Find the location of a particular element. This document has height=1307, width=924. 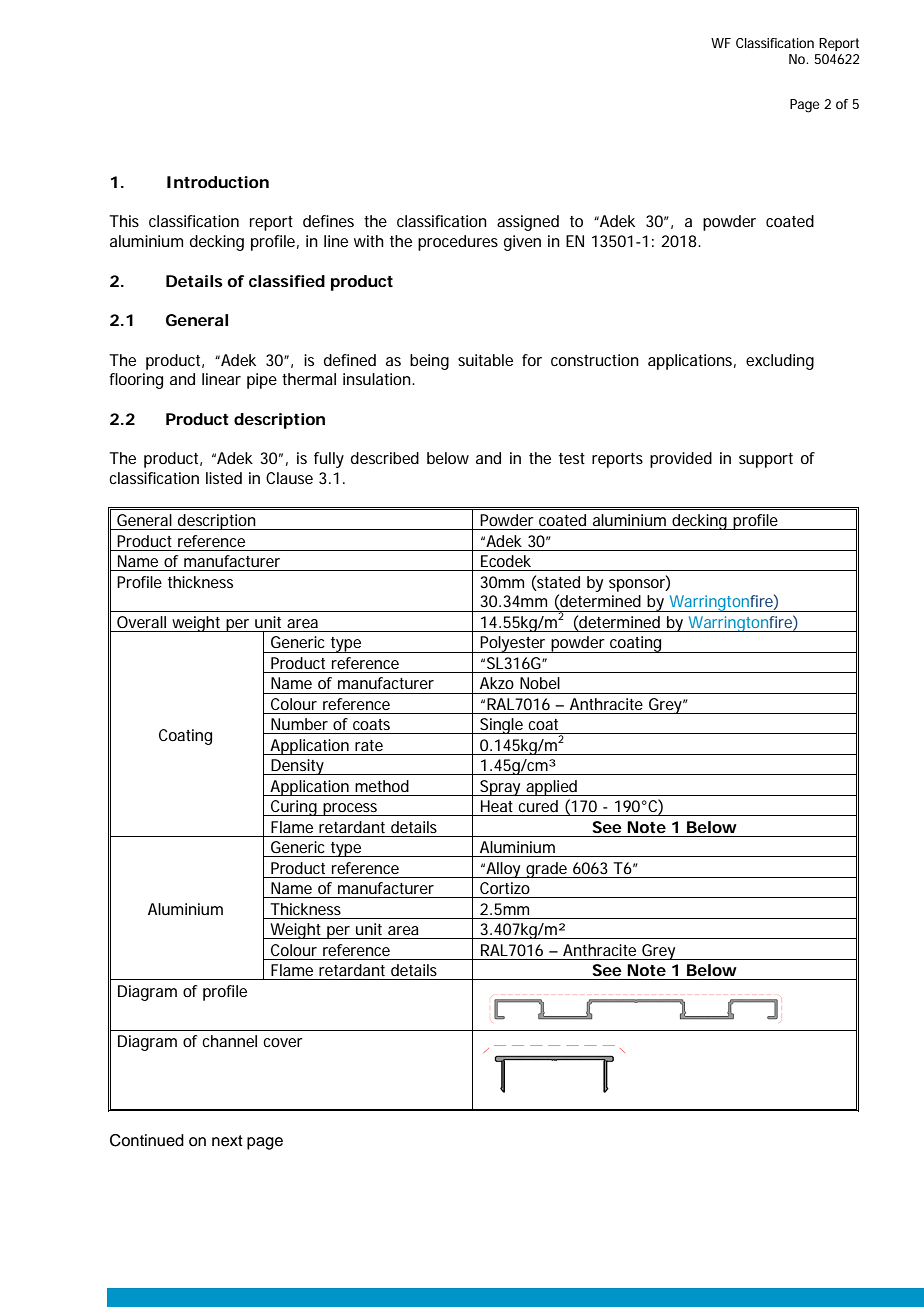

provided is located at coordinates (681, 460).
